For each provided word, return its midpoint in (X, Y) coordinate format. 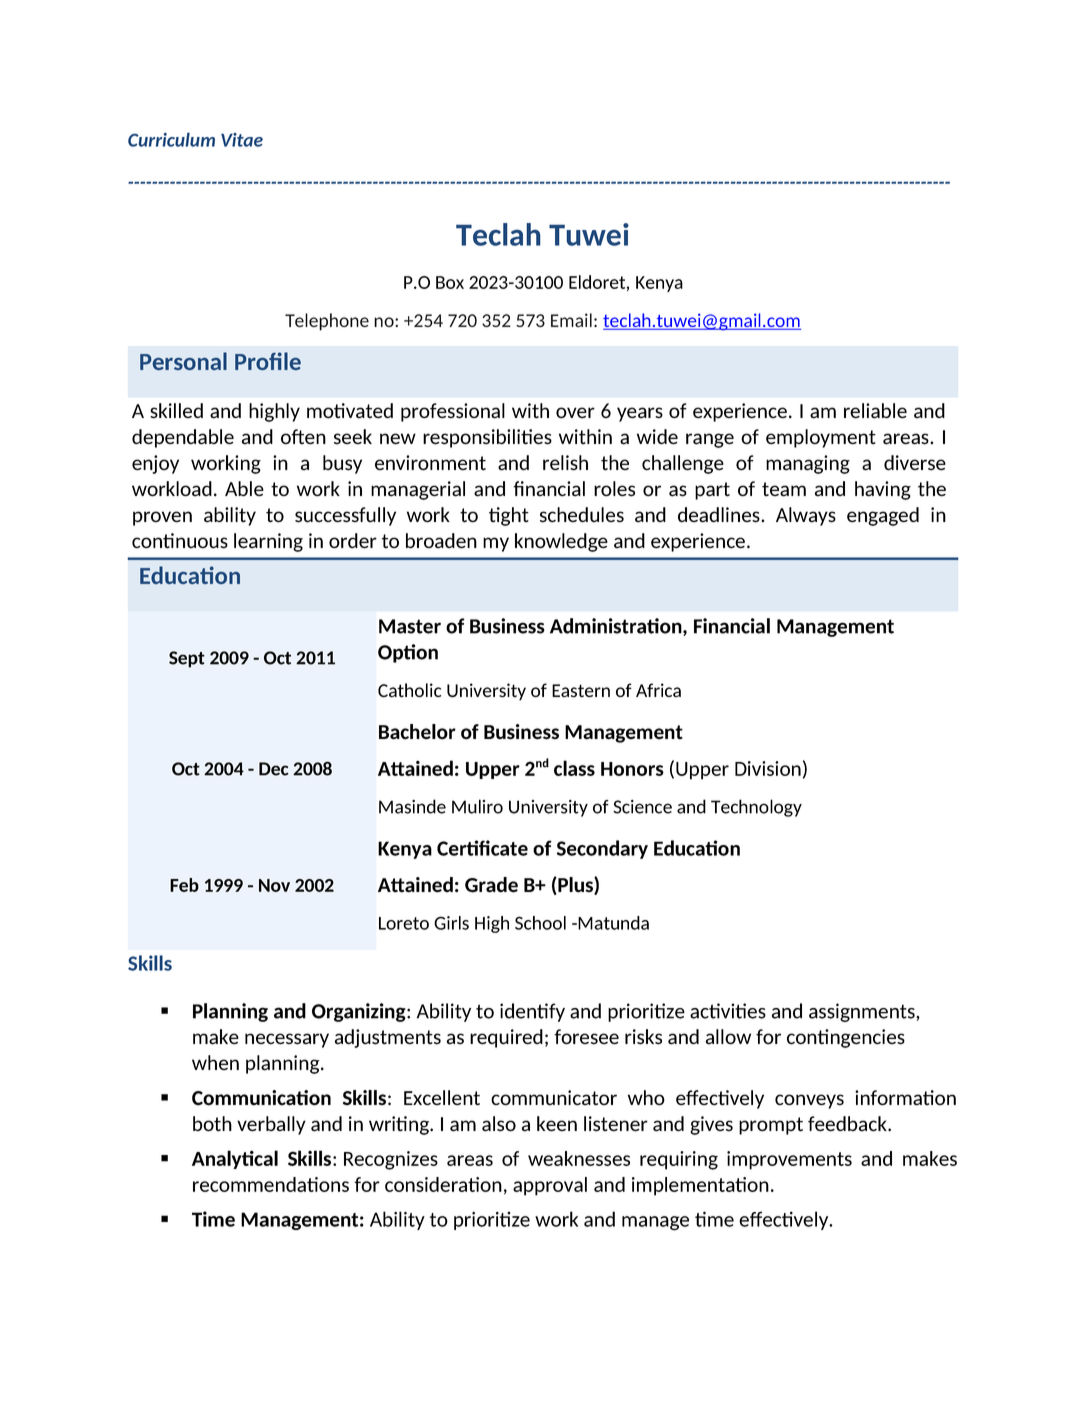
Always (806, 516)
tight (509, 516)
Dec (274, 769)
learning (268, 542)
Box (450, 282)
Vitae (242, 140)
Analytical (235, 1159)
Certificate (482, 848)
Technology (756, 808)
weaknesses (579, 1158)
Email (571, 320)
